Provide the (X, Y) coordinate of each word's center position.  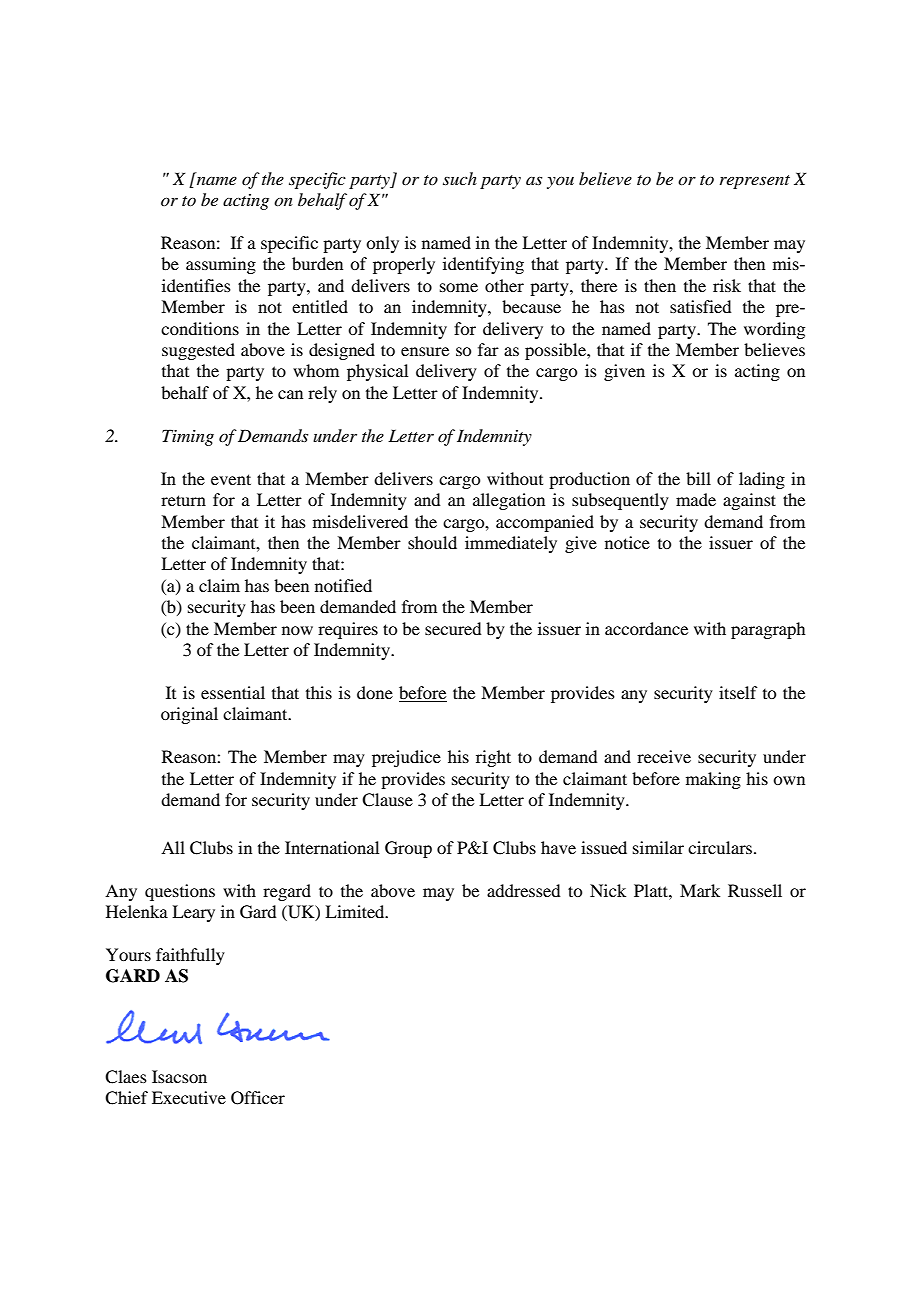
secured (453, 628)
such (460, 178)
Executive (189, 1097)
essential (233, 692)
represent (755, 182)
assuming (221, 265)
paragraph (768, 630)
